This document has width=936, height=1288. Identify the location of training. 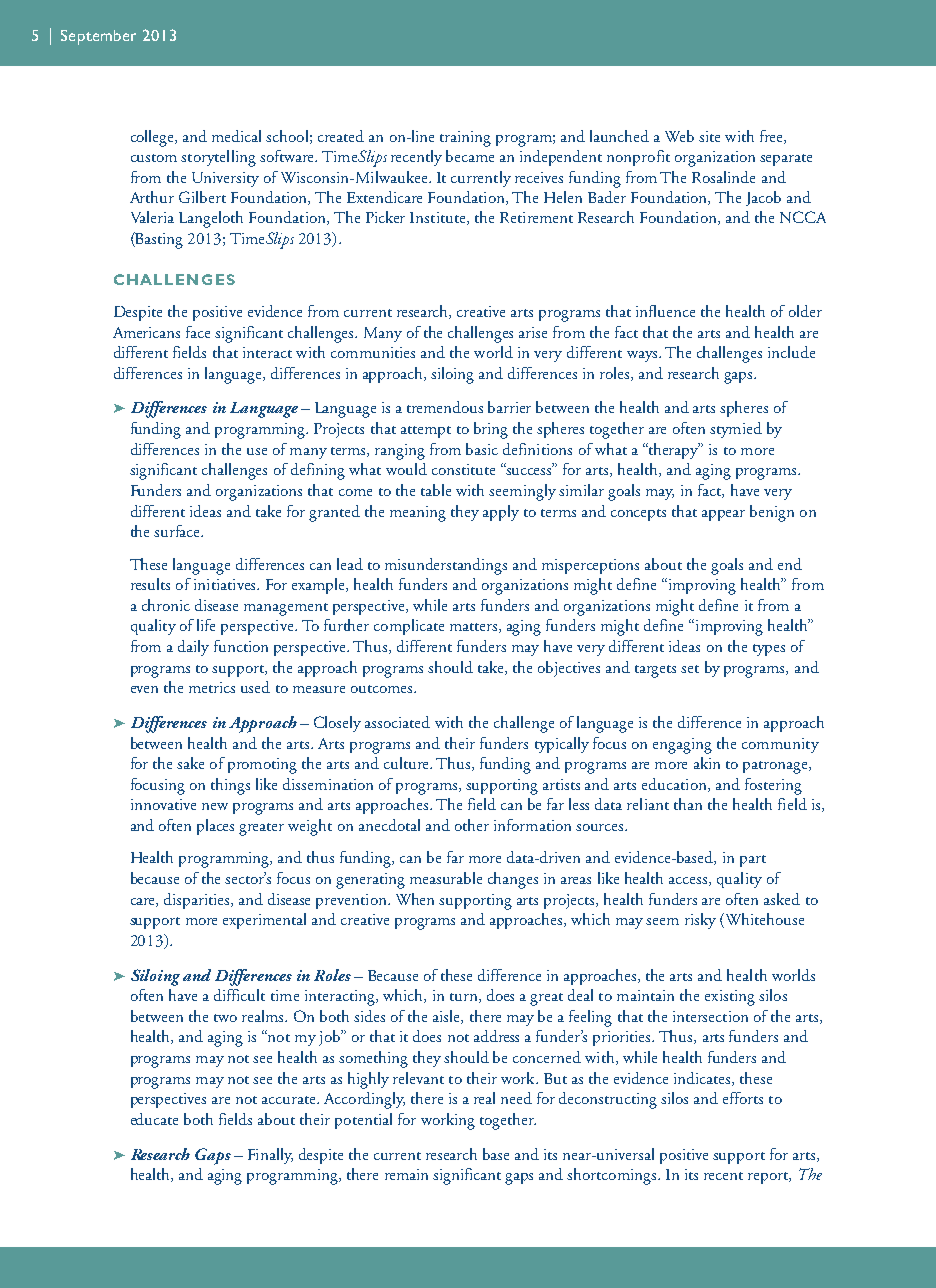
(465, 139).
